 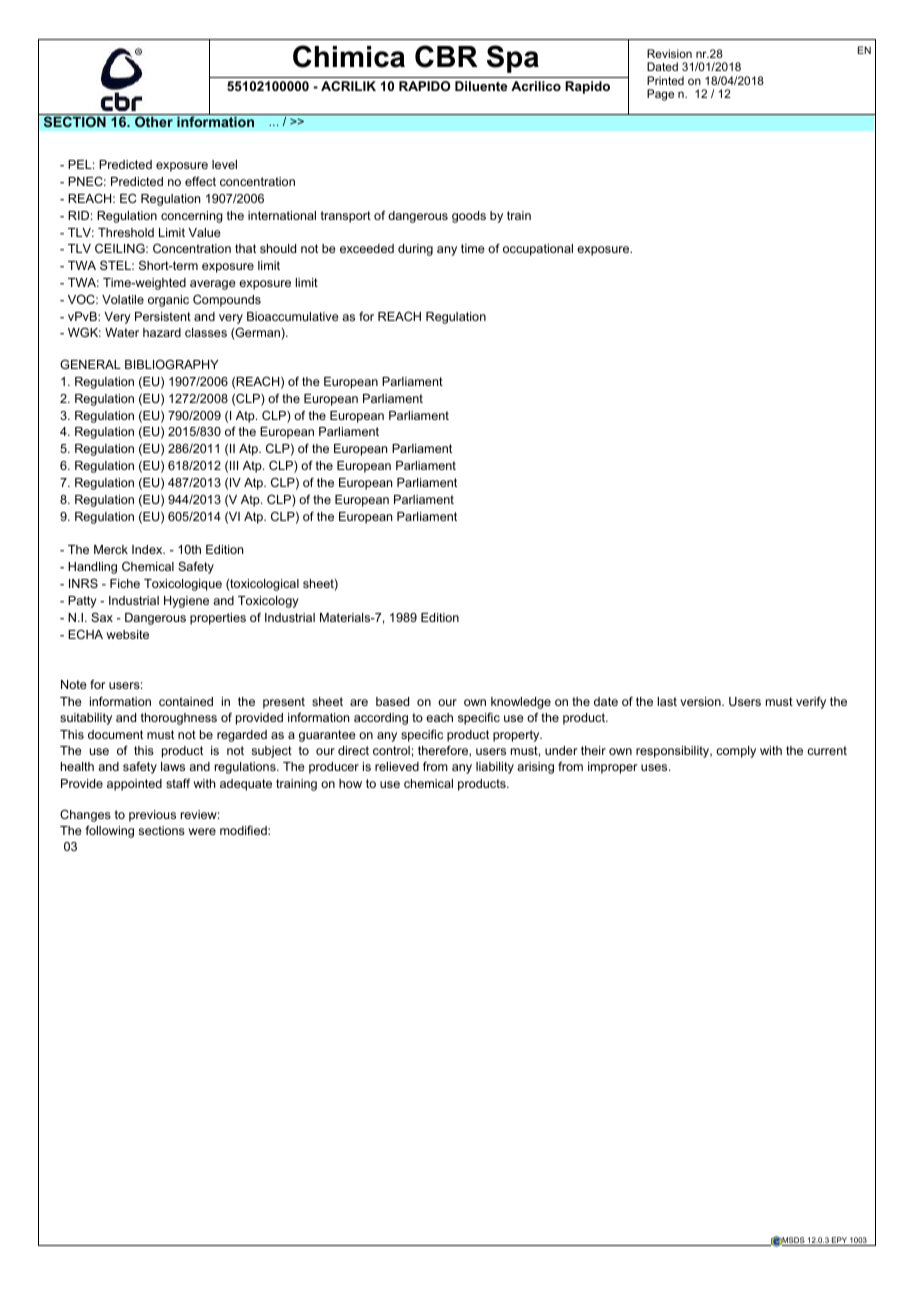 What do you see at coordinates (154, 121) in the screenshot?
I see `Other` at bounding box center [154, 121].
